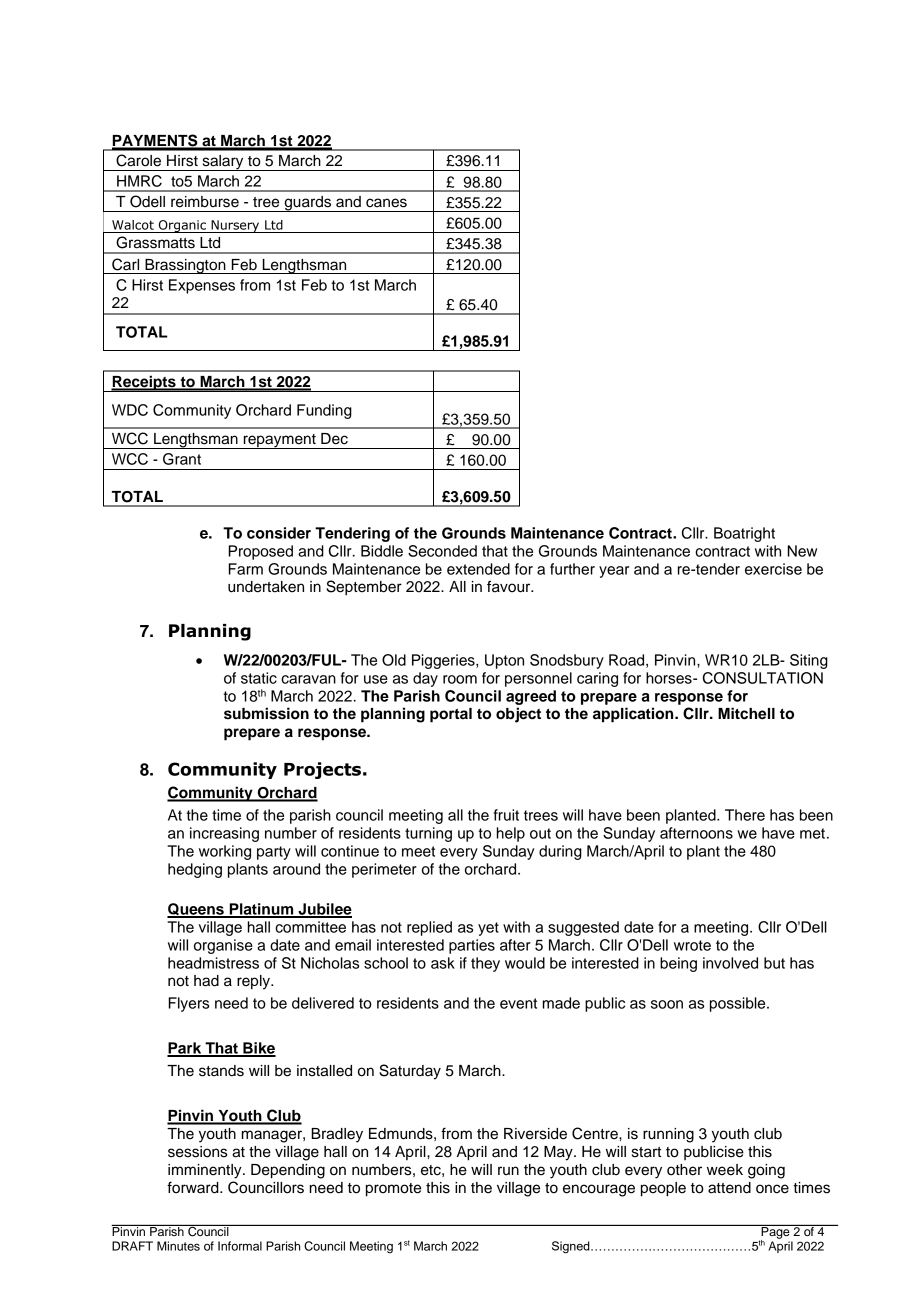 The image size is (924, 1308). I want to click on turning, so click(428, 834).
